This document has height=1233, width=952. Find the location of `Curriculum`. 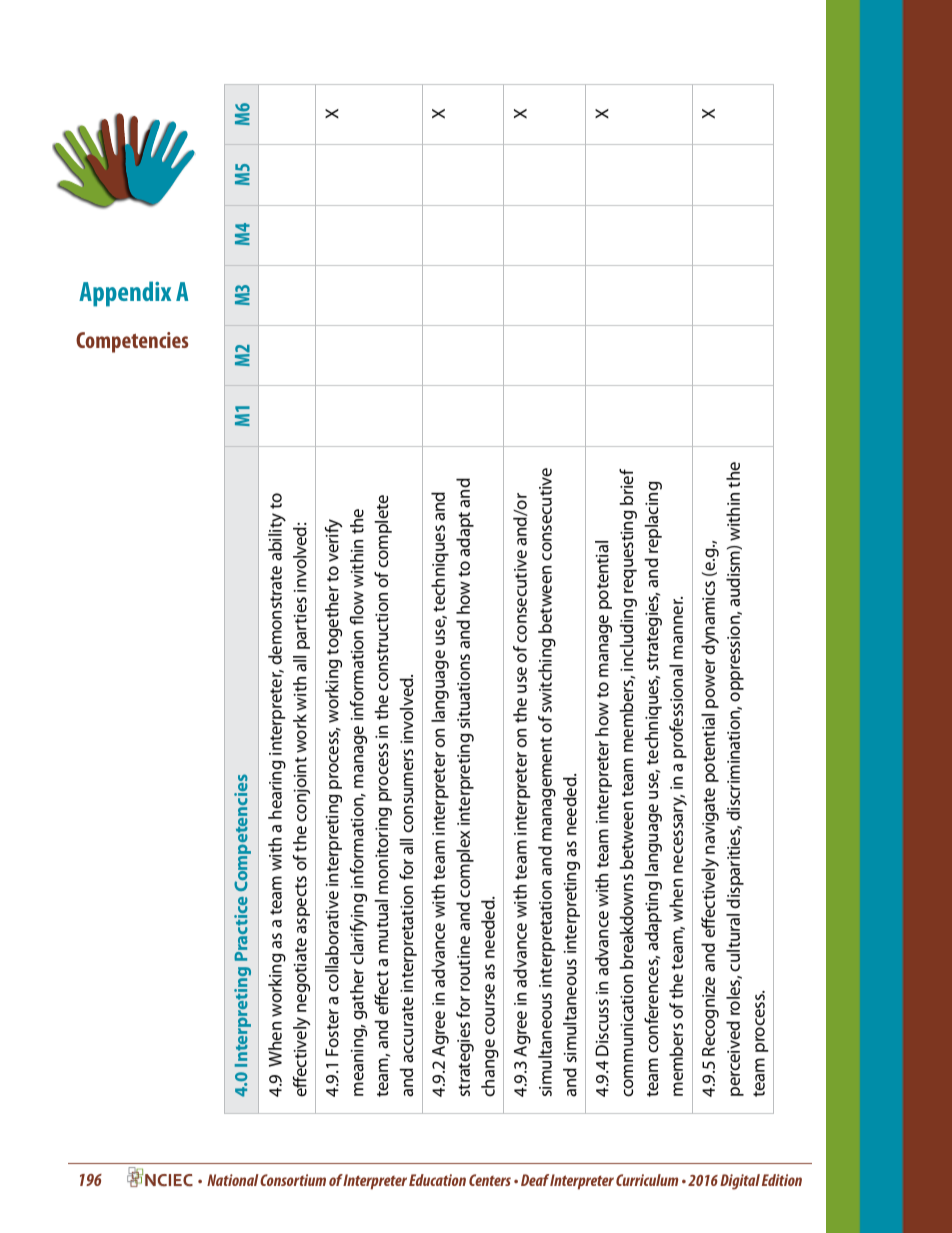

Curriculum is located at coordinates (647, 1180).
